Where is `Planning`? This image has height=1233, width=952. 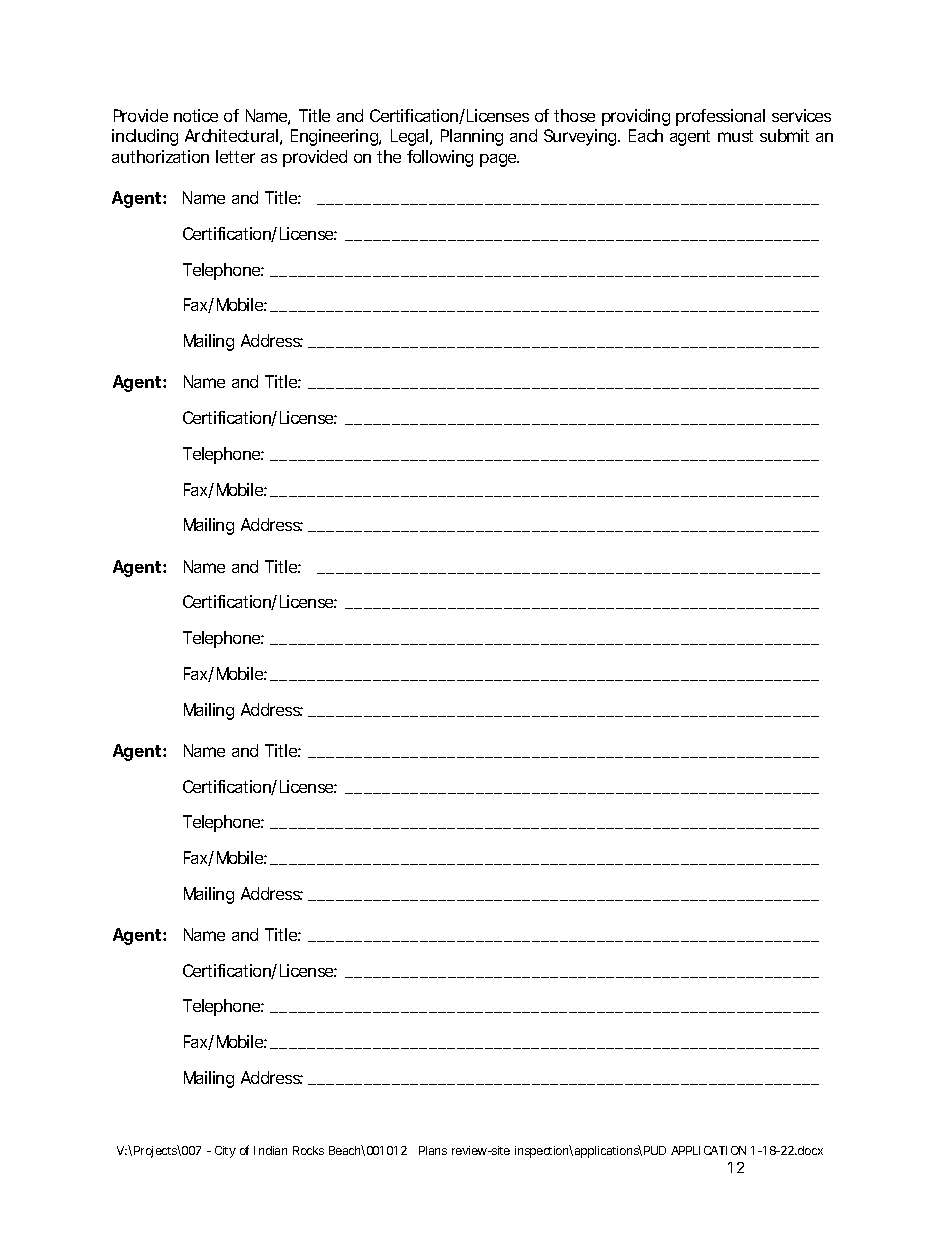 Planning is located at coordinates (472, 137).
